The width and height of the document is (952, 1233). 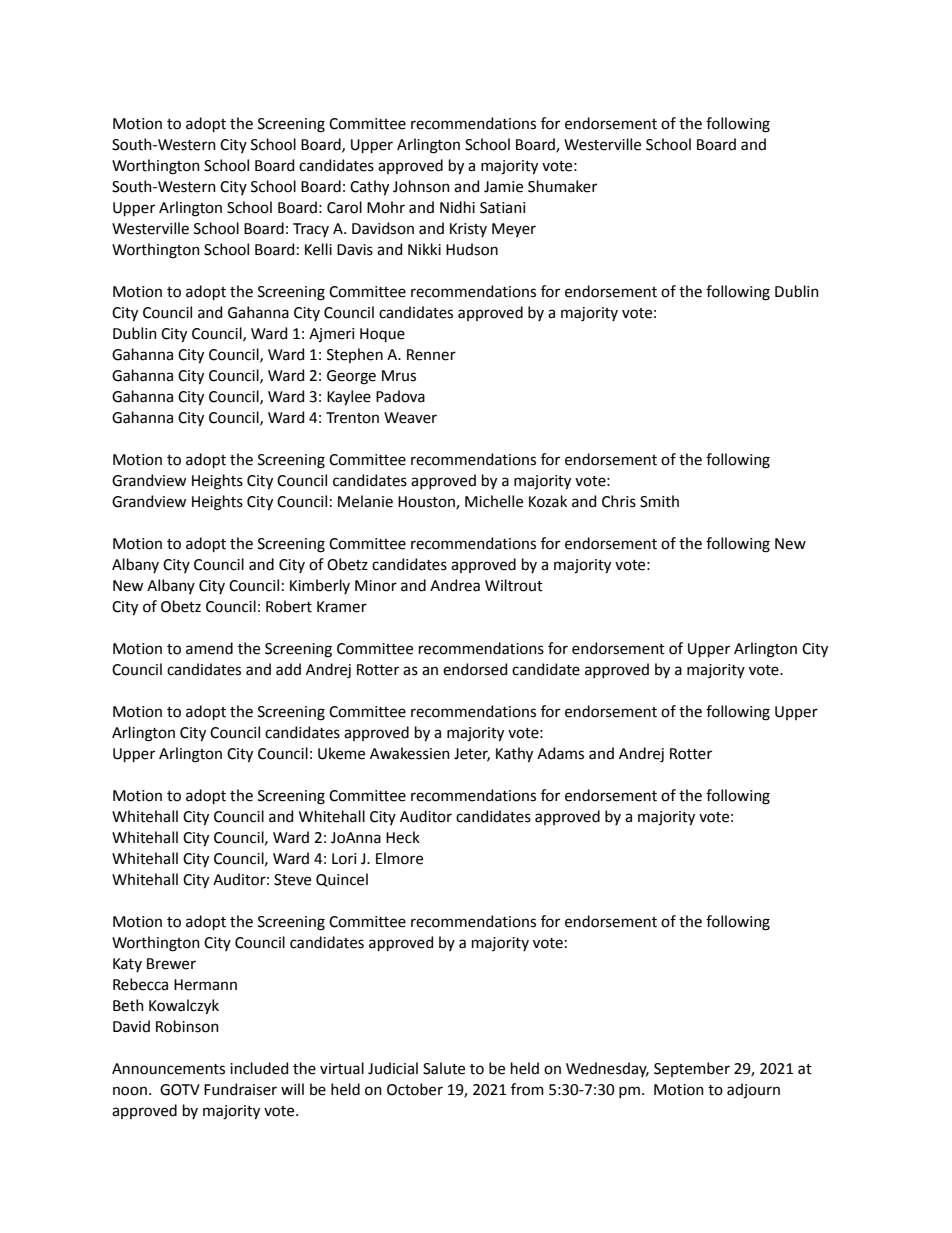 I want to click on Minor, so click(x=376, y=586).
